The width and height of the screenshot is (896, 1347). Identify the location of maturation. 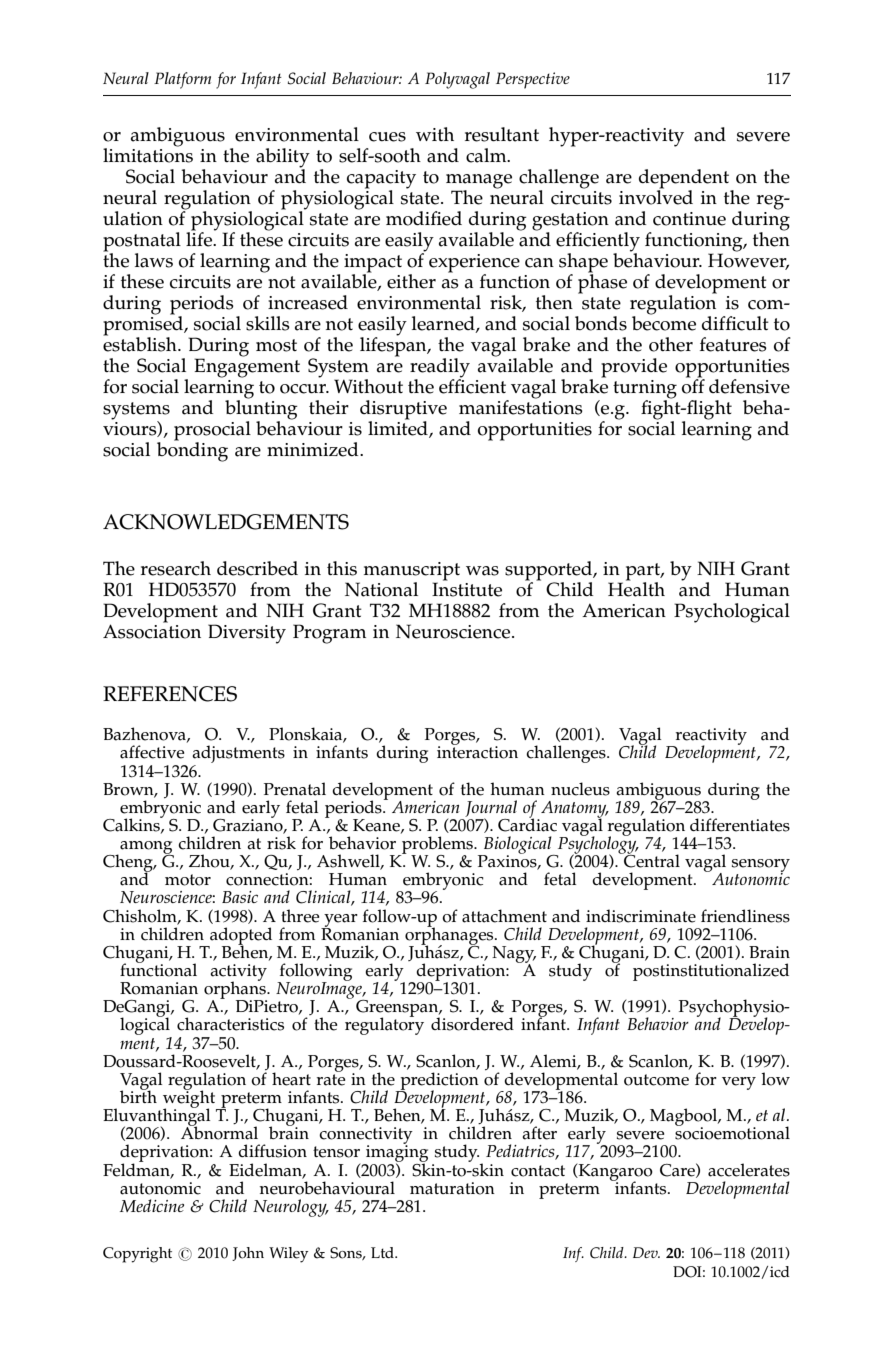
(452, 1188).
